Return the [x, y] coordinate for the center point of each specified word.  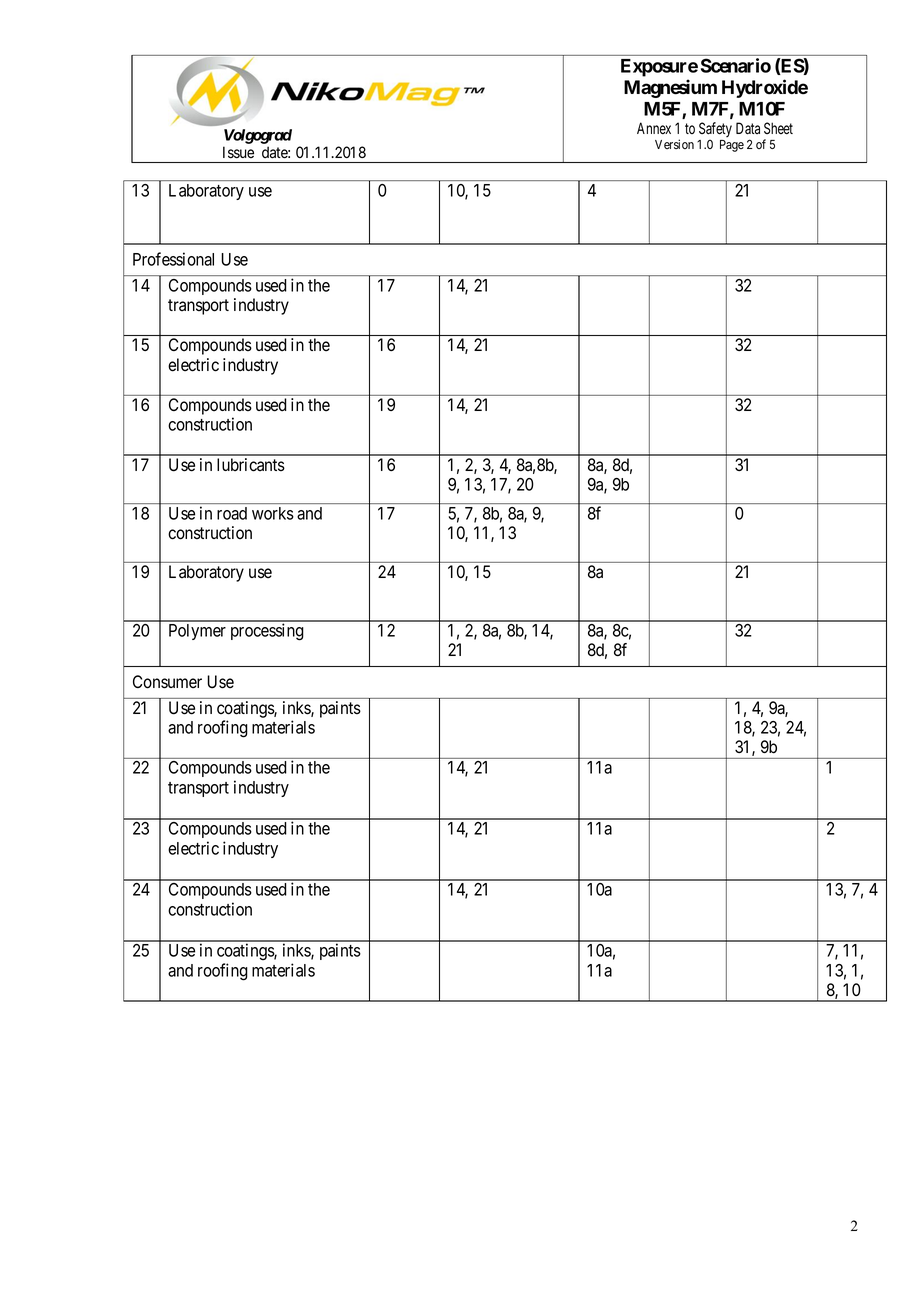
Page [732, 146]
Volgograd [258, 136]
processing [267, 632]
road [232, 513]
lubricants [251, 465]
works [272, 513]
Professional [173, 259]
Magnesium [670, 88]
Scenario [736, 65]
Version [674, 144]
